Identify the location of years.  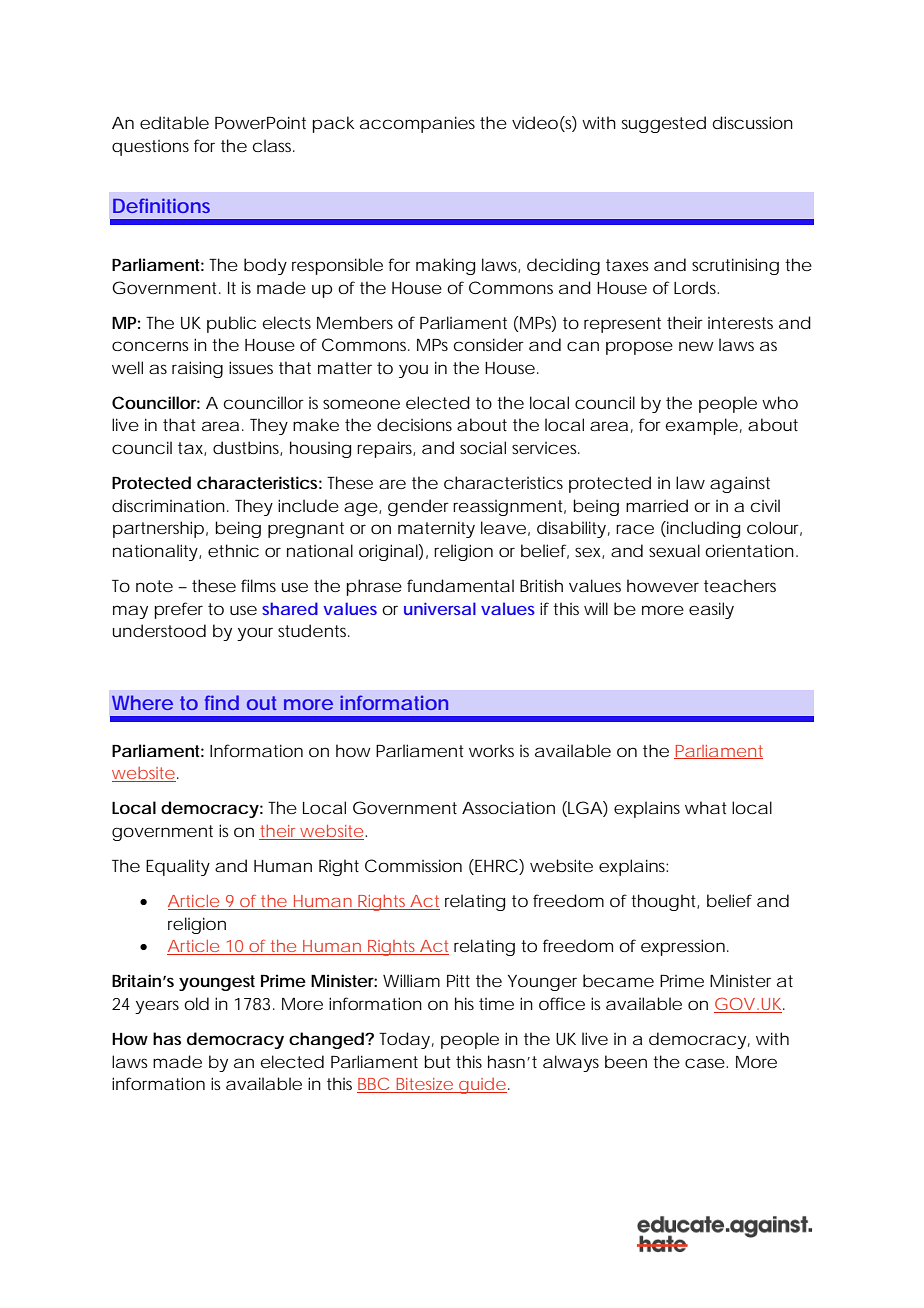
(157, 1007).
